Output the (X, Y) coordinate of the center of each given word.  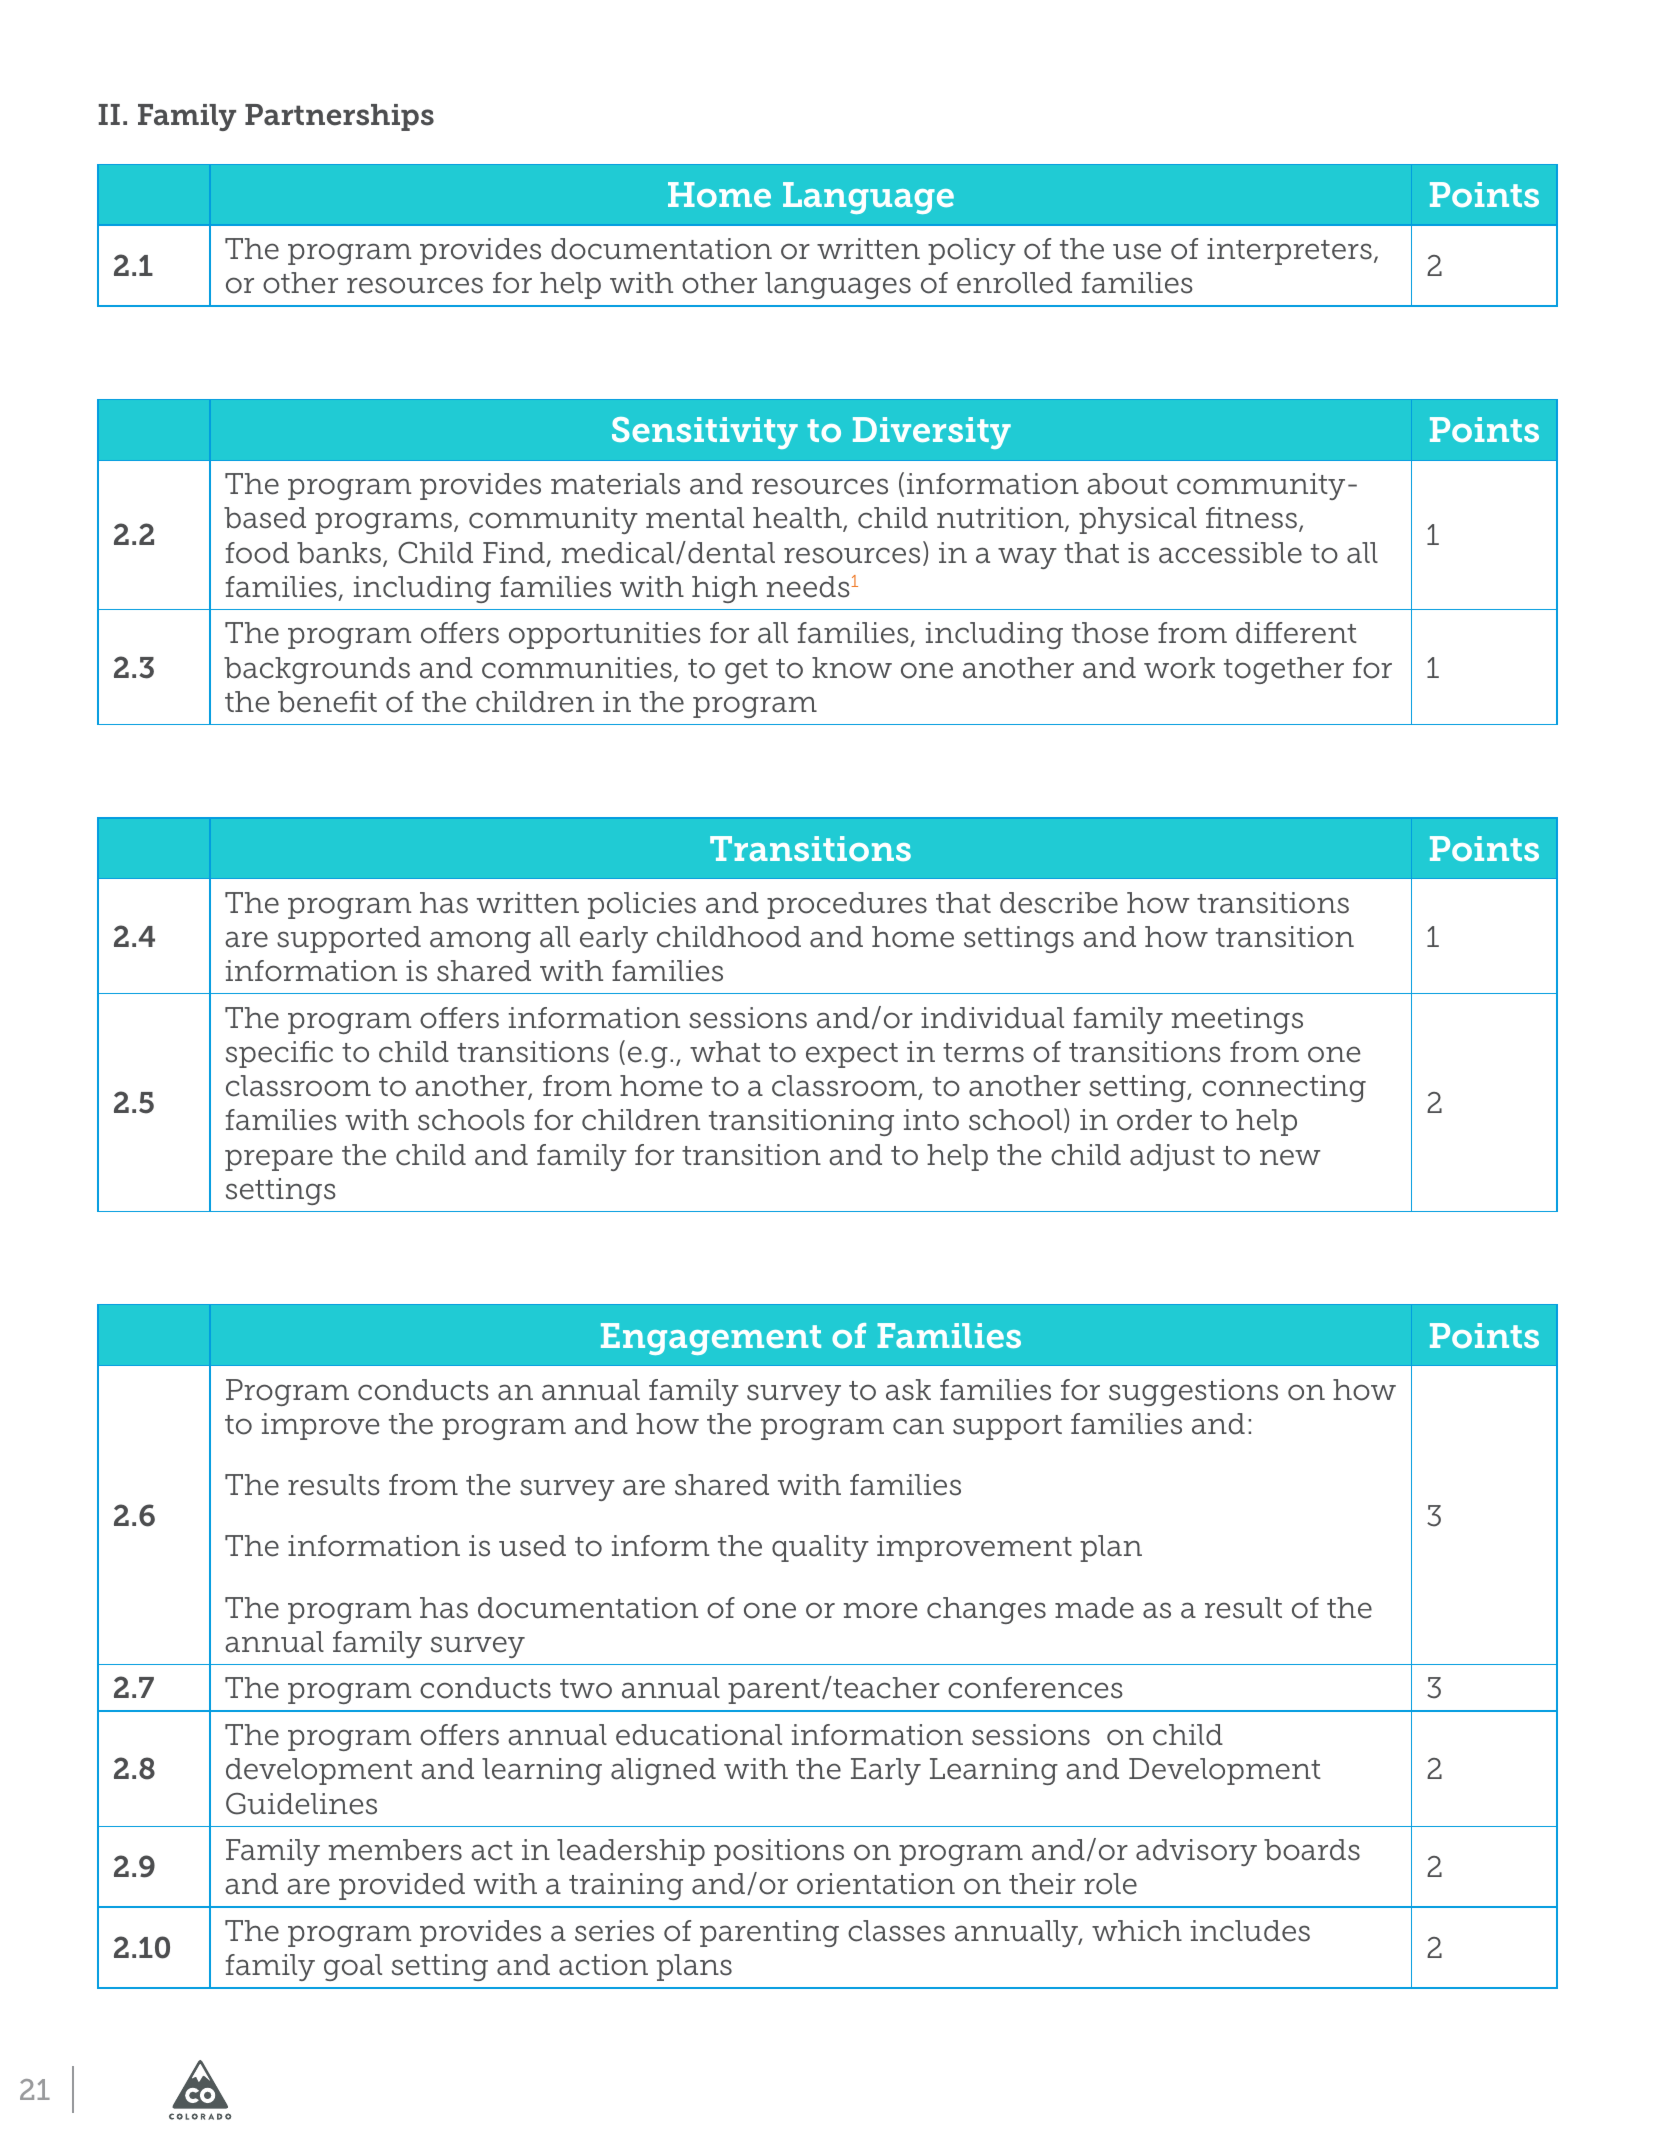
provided (402, 1886)
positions (779, 1852)
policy (972, 251)
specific (279, 1054)
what (725, 1052)
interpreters (1289, 251)
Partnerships (339, 117)
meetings (1237, 1020)
